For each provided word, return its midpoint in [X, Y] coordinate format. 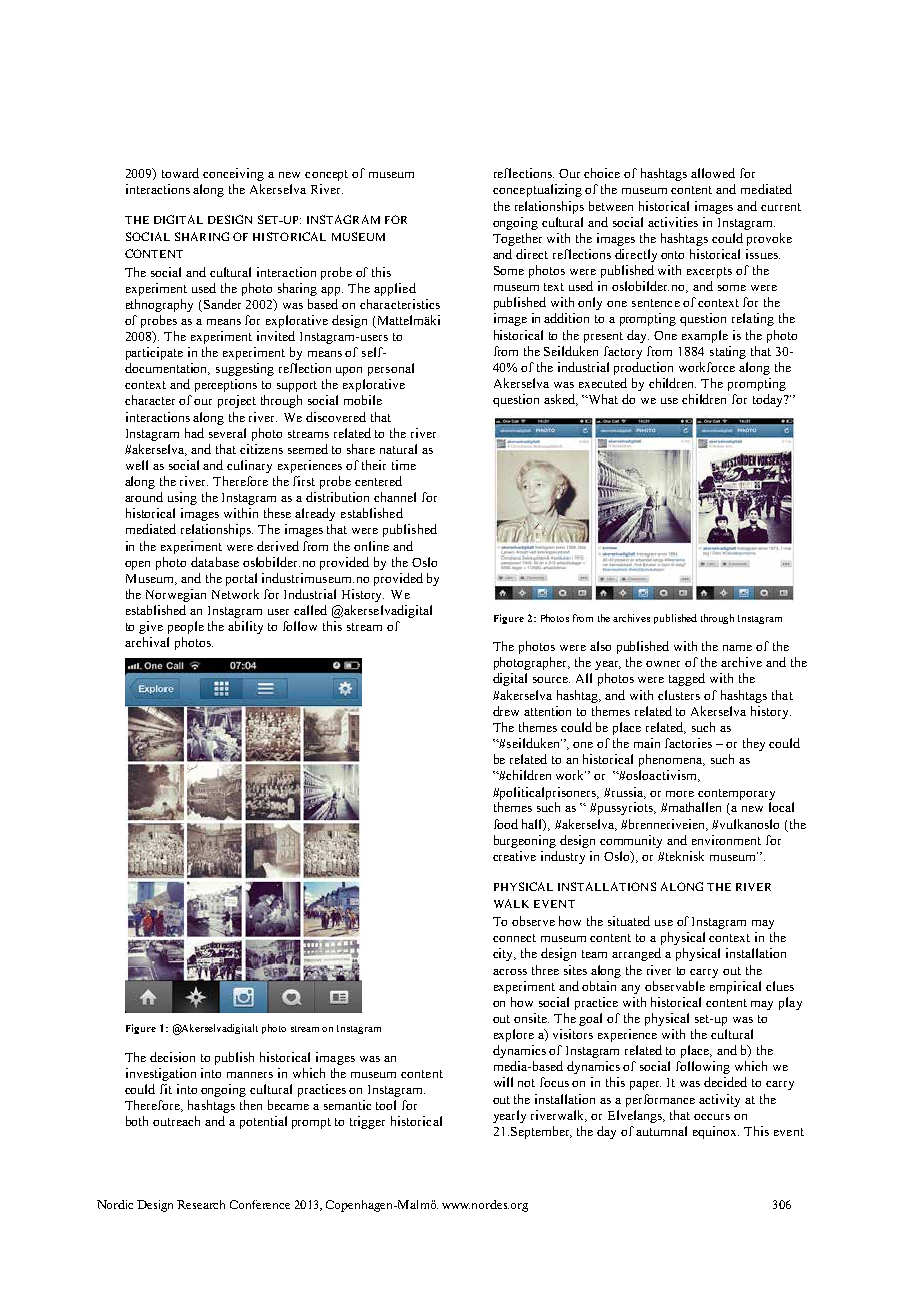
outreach [176, 1121]
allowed [713, 173]
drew [506, 711]
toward [180, 173]
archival [147, 642]
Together [517, 239]
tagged [687, 679]
